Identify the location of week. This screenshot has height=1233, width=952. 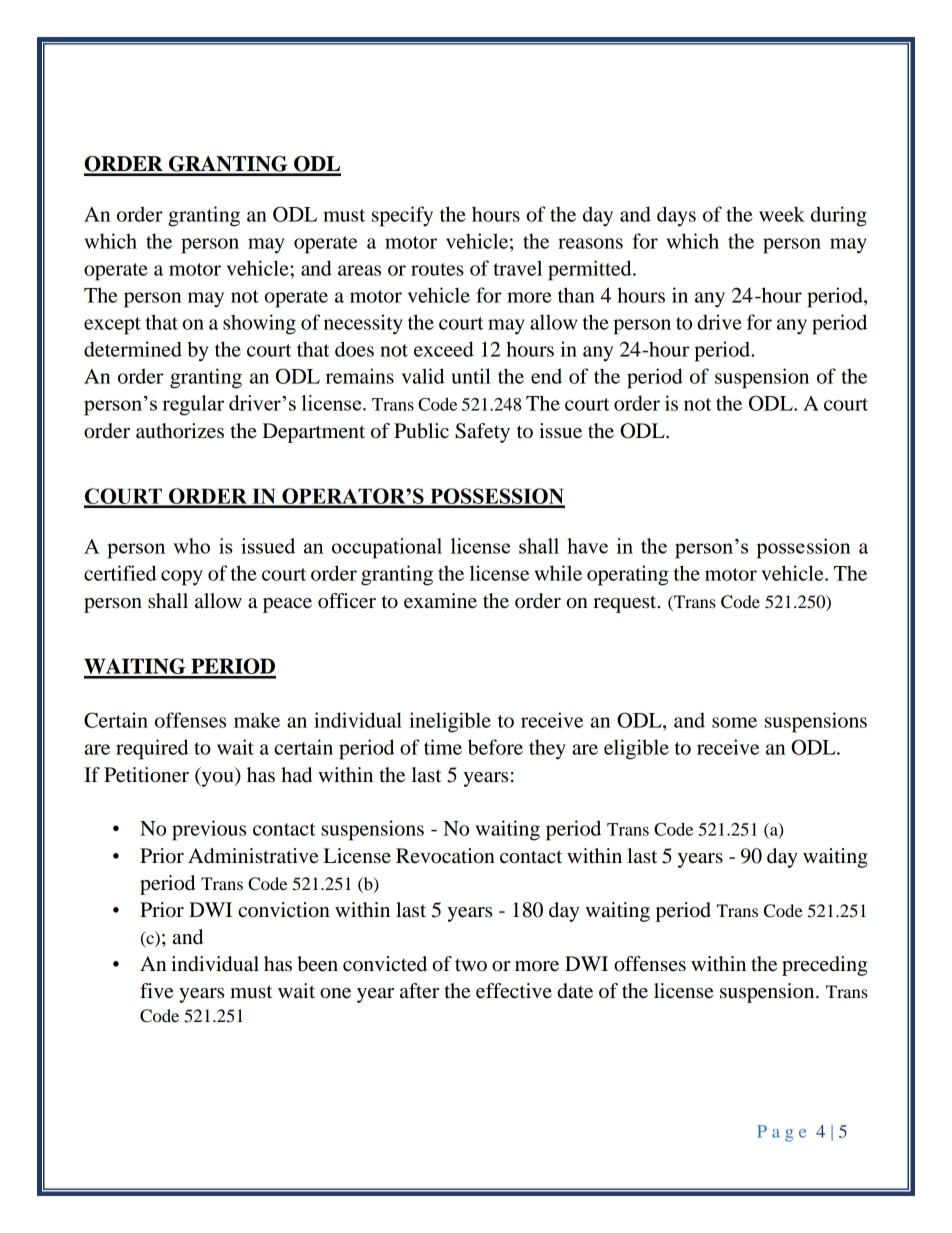
(782, 214).
